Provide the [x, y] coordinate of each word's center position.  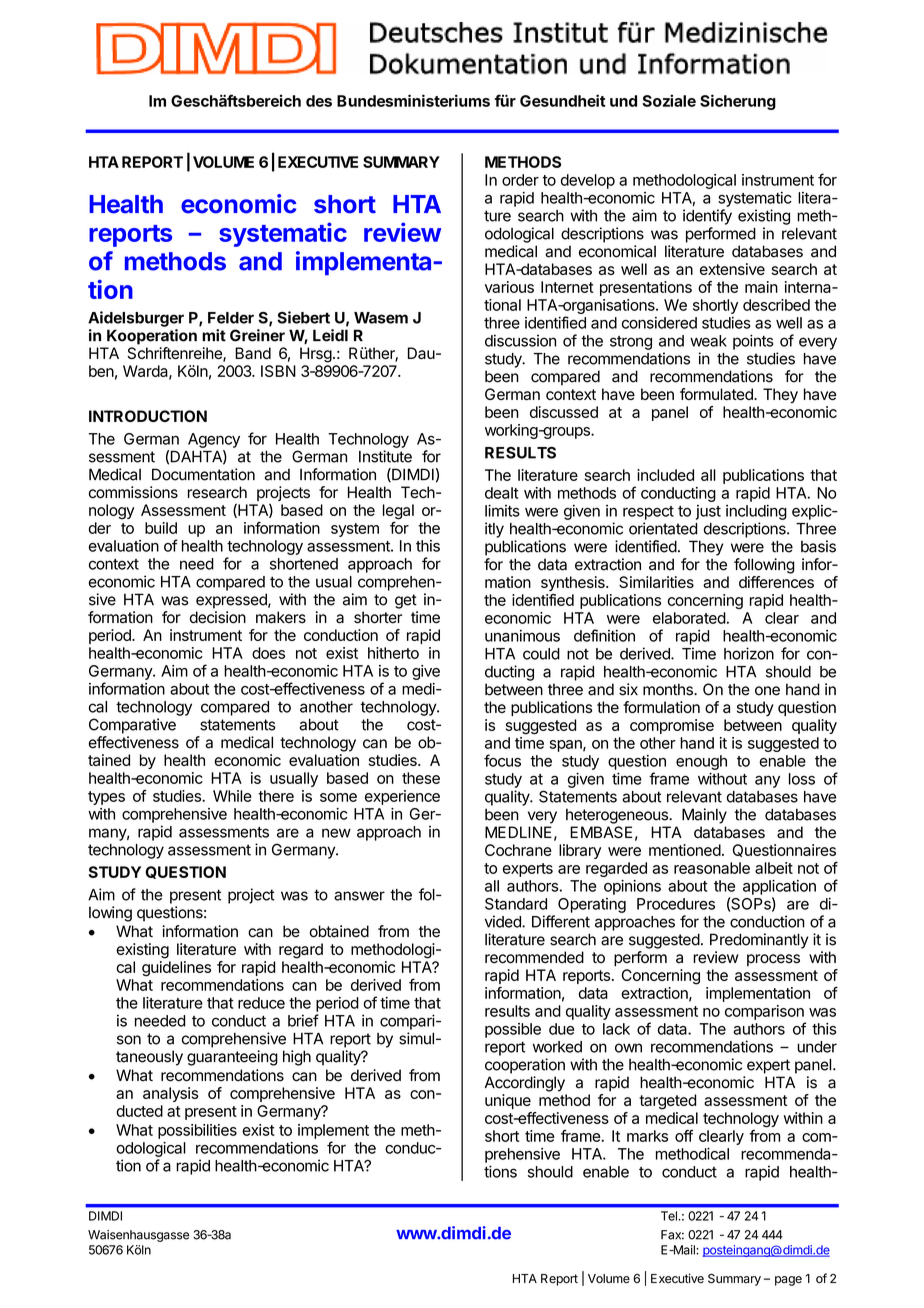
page [788, 1281]
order [520, 180]
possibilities [197, 1131]
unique [508, 1101]
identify [707, 217]
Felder [231, 318]
